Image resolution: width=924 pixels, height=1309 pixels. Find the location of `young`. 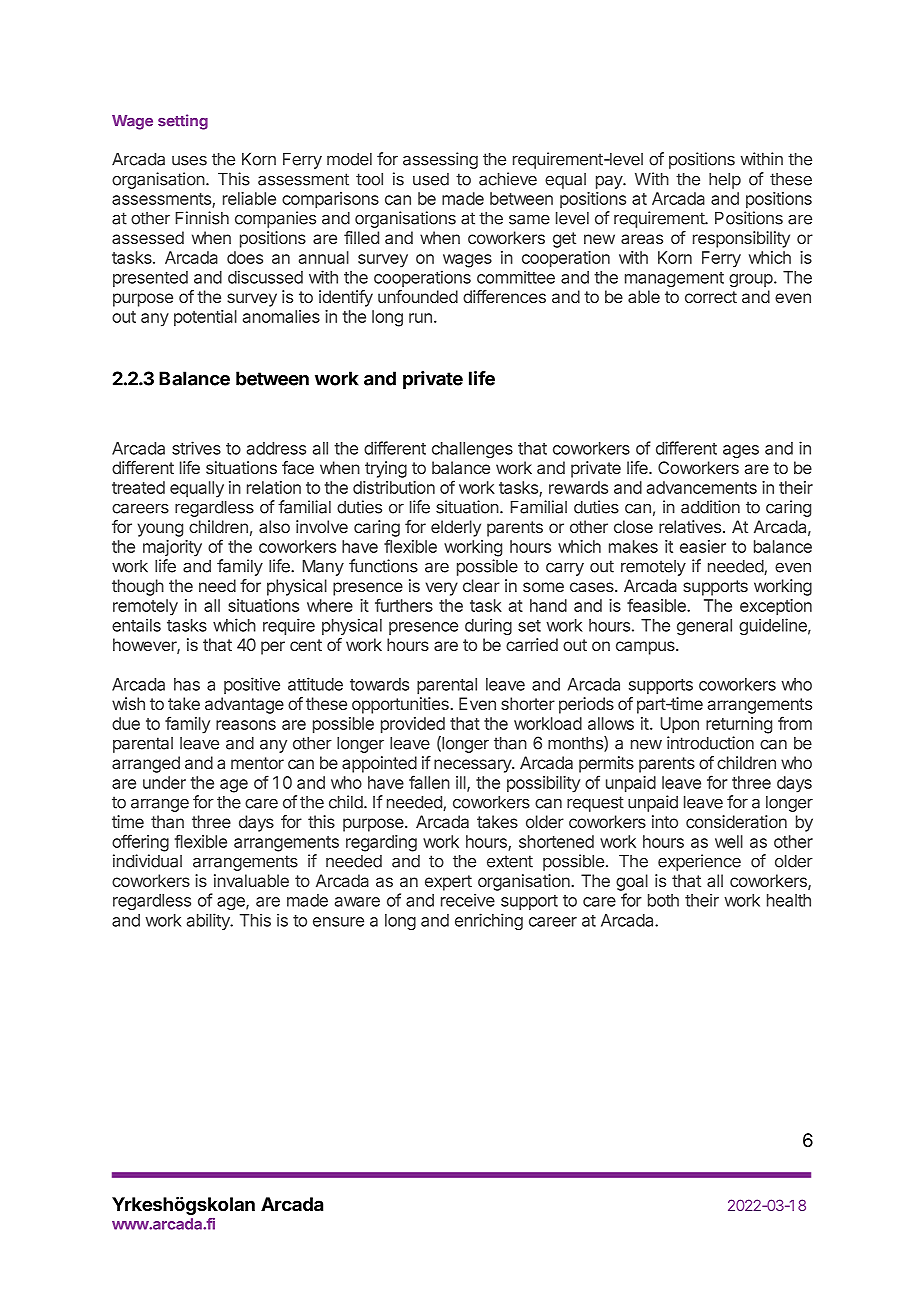

young is located at coordinates (160, 530).
